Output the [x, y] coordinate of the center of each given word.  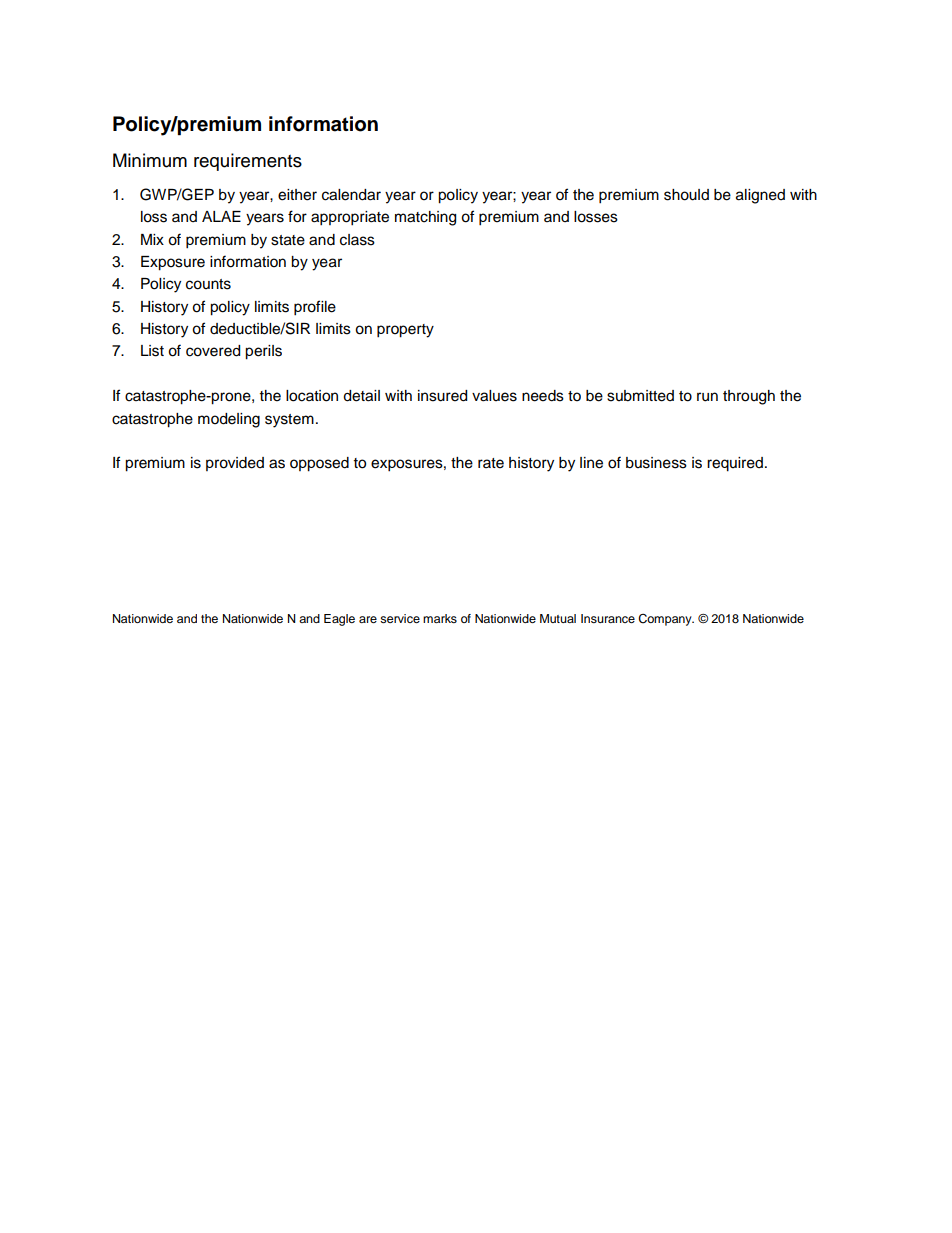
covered [213, 351]
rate [491, 463]
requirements [248, 162]
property [405, 331]
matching [425, 218]
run [707, 397]
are [368, 619]
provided [235, 464]
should [686, 195]
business [656, 463]
